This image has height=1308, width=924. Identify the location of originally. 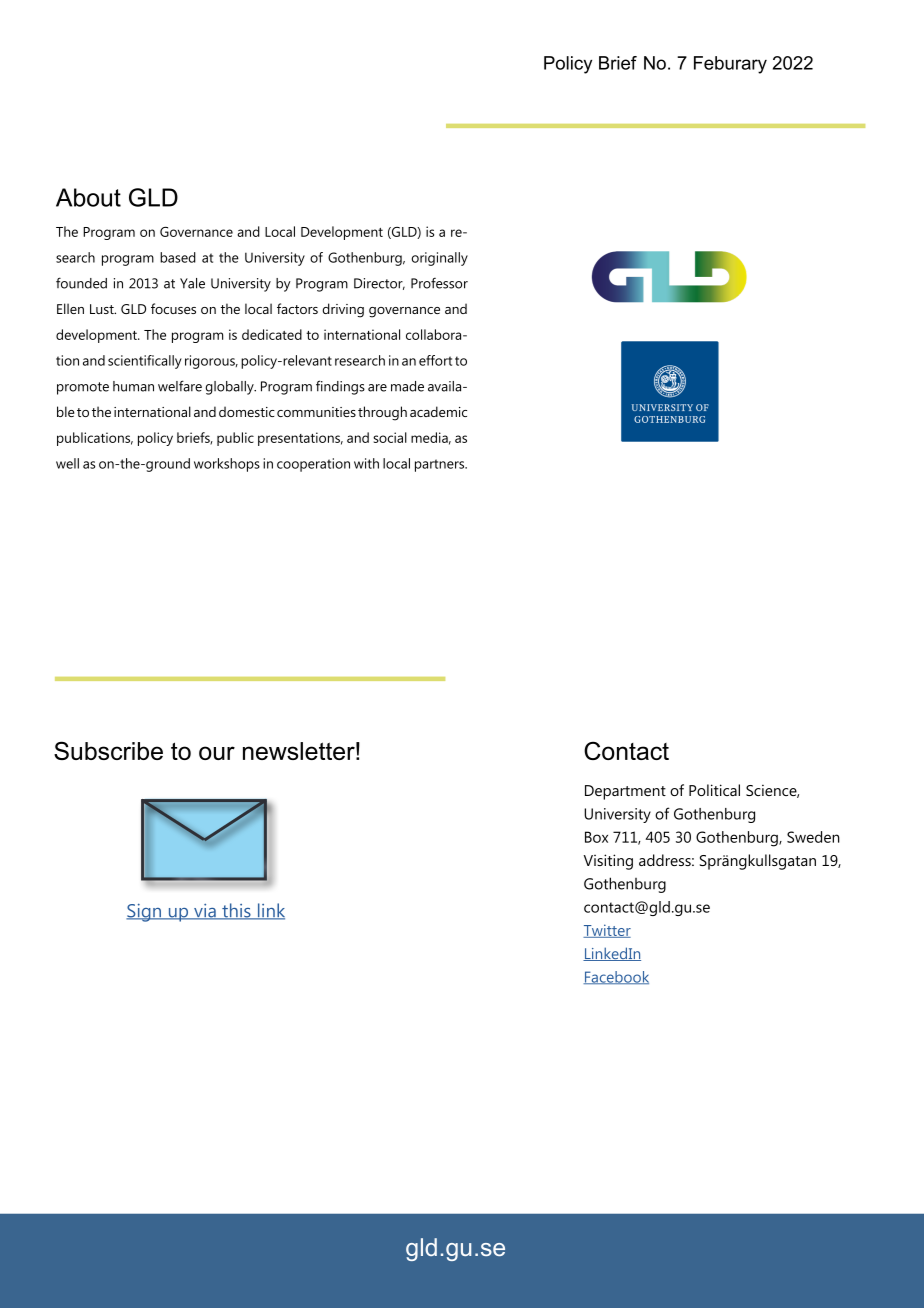
(440, 259).
